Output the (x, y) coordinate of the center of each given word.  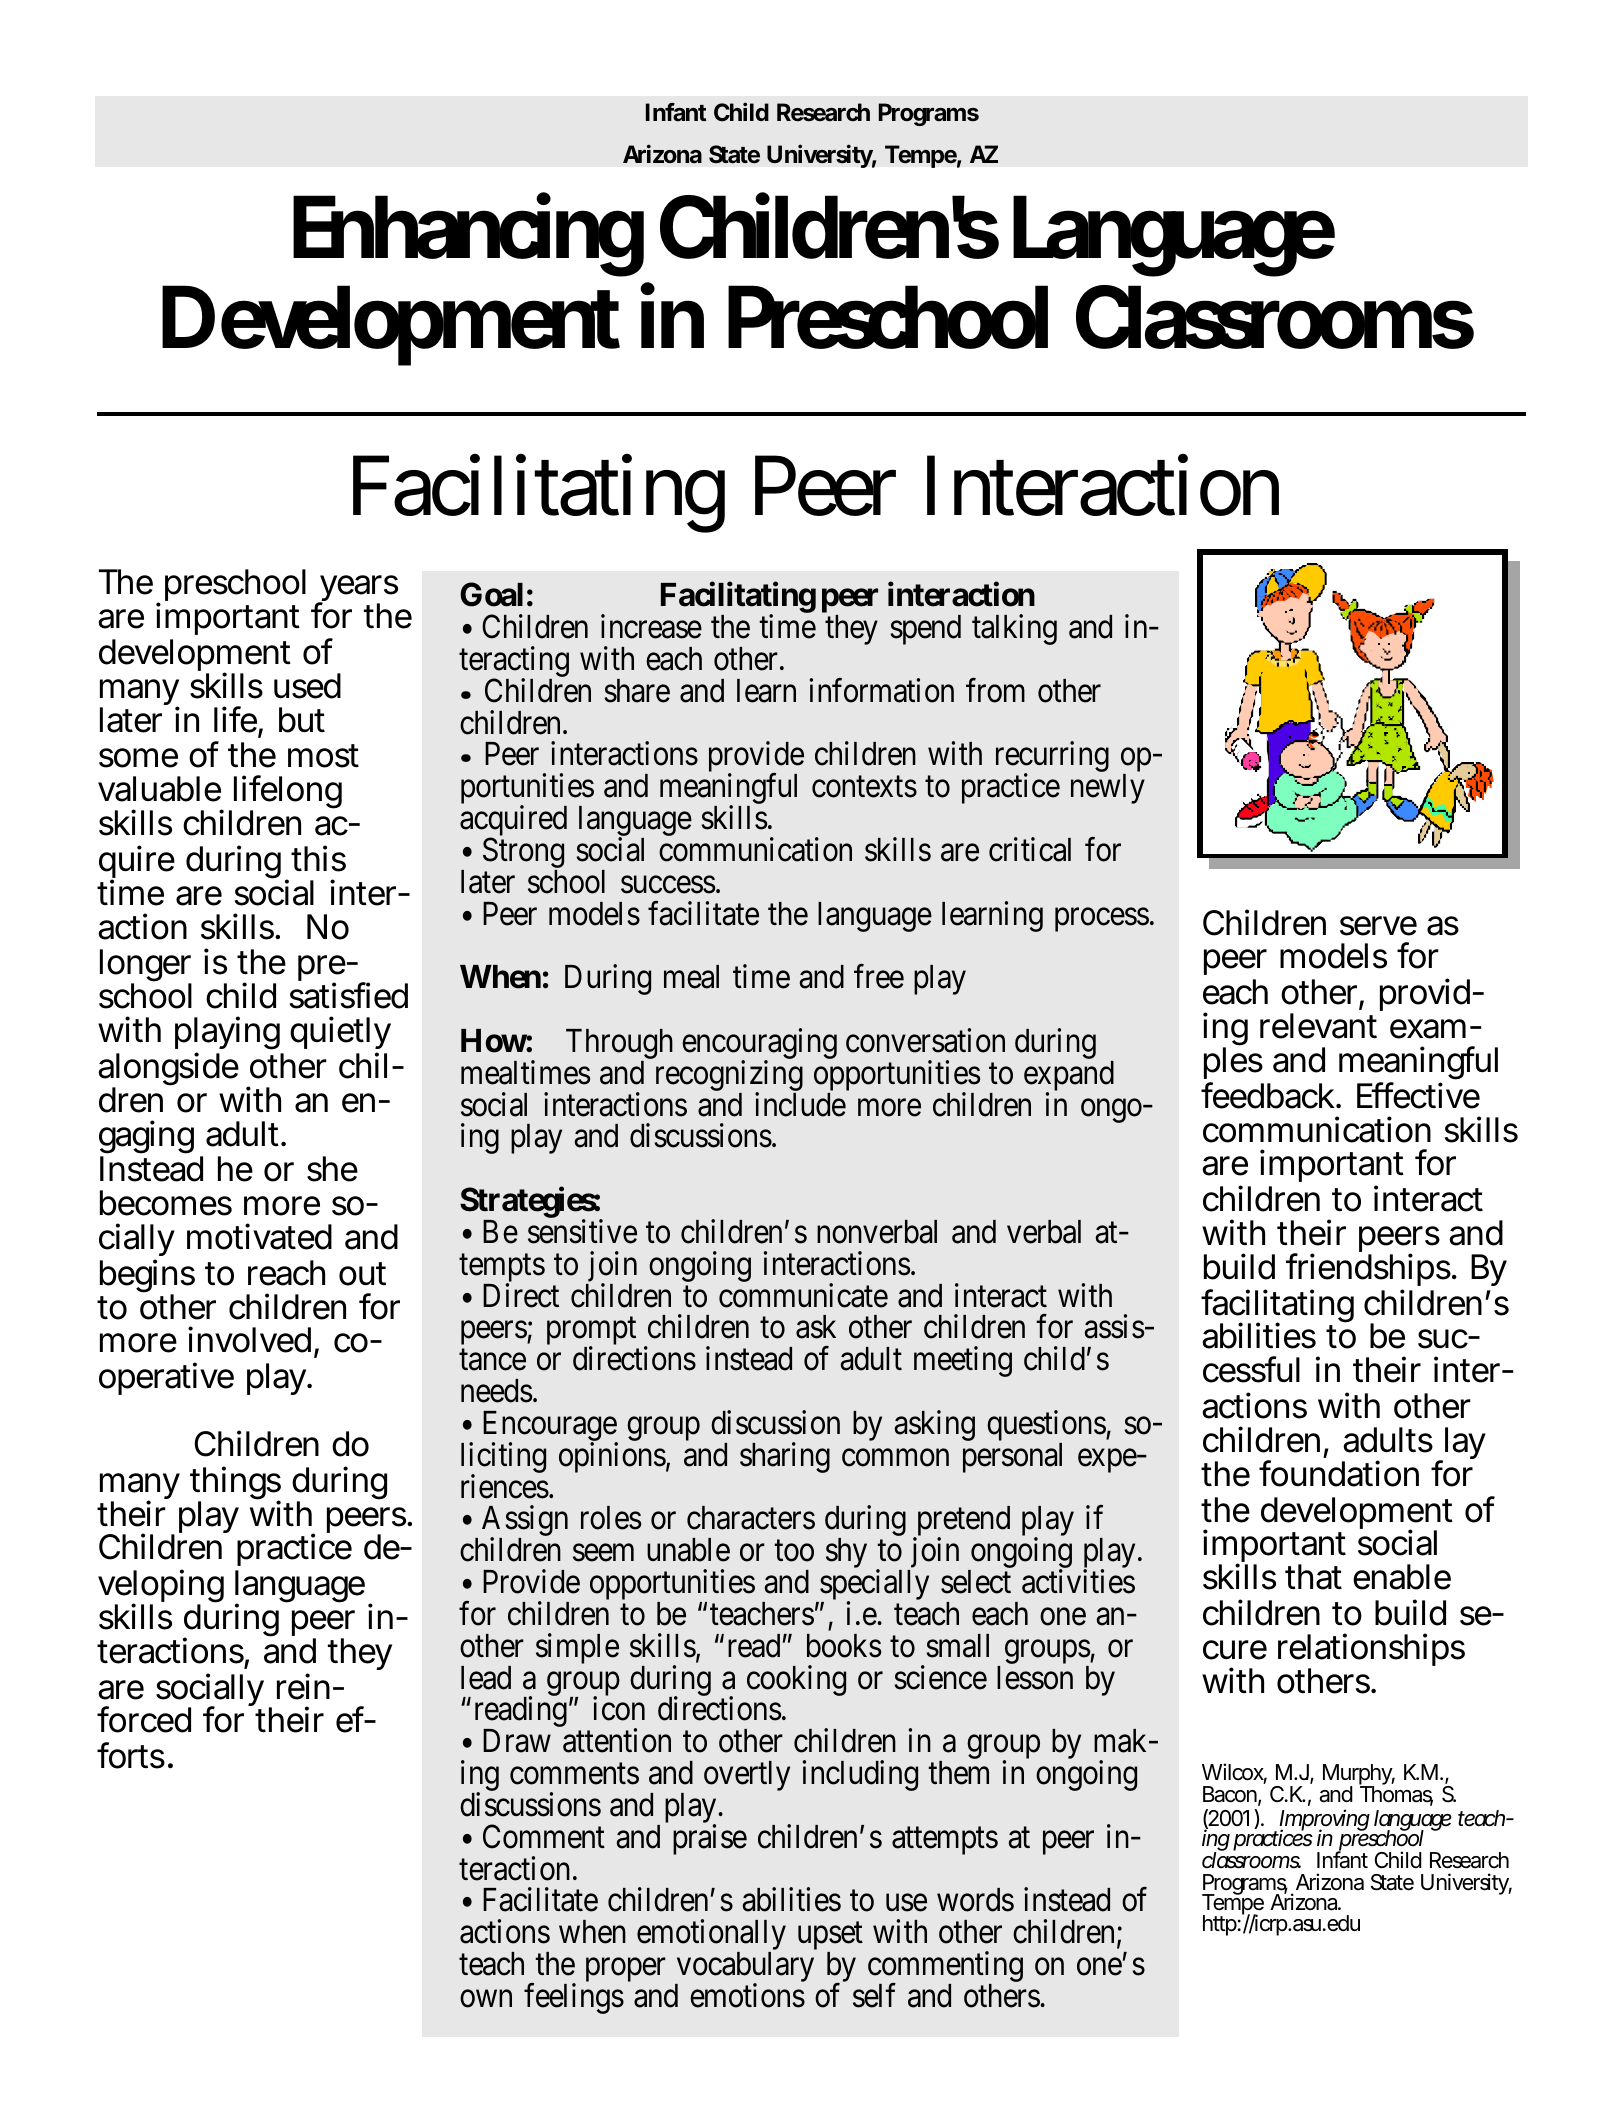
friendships (1368, 1269)
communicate (803, 1295)
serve (1378, 926)
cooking (796, 1680)
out (362, 1274)
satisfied (348, 995)
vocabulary (744, 1968)
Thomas (1396, 1794)
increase (651, 626)
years (358, 590)
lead (486, 1678)
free (879, 977)
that (1313, 1577)
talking (1014, 629)
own (486, 1999)
